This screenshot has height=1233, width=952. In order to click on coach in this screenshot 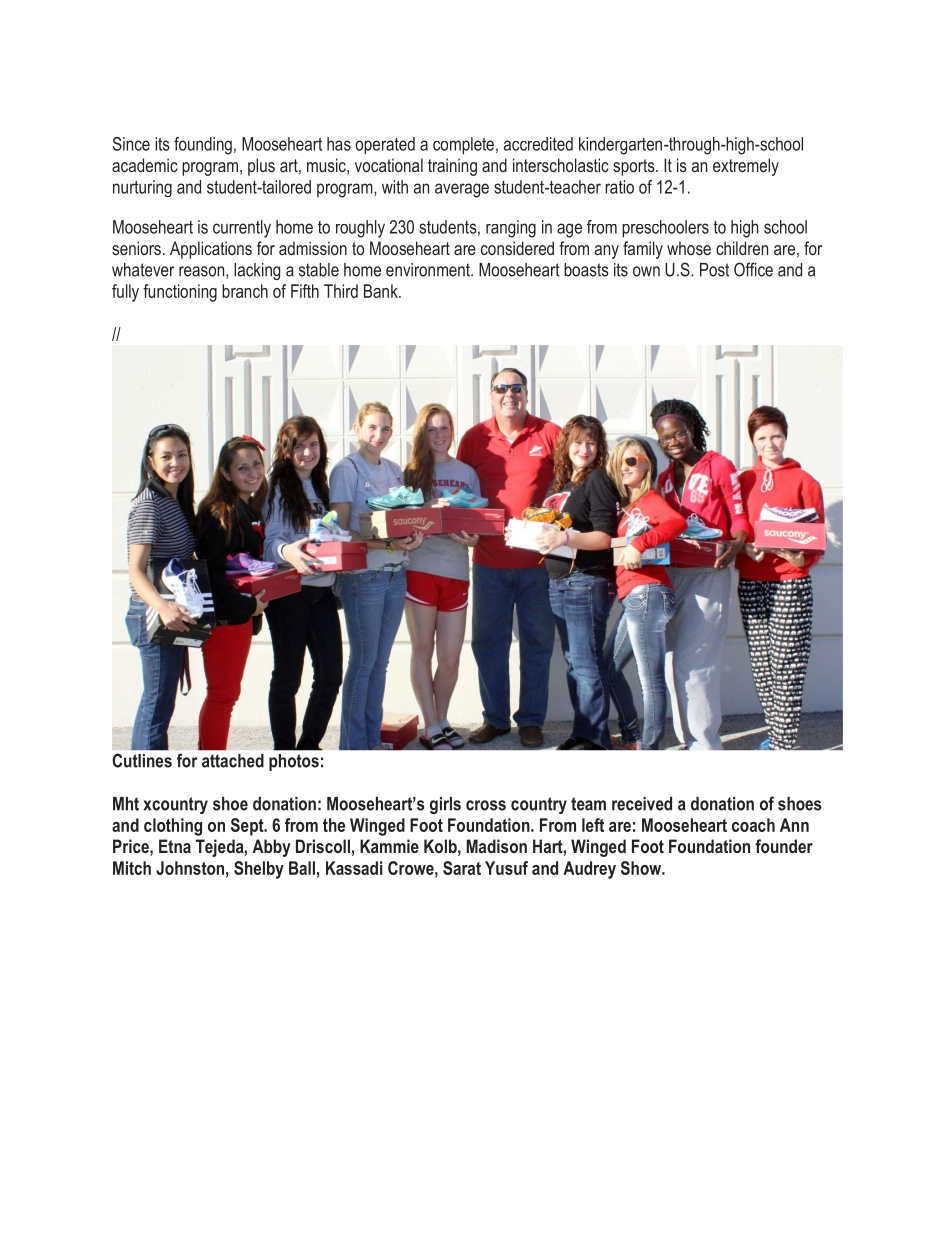, I will do `click(753, 825)`.
